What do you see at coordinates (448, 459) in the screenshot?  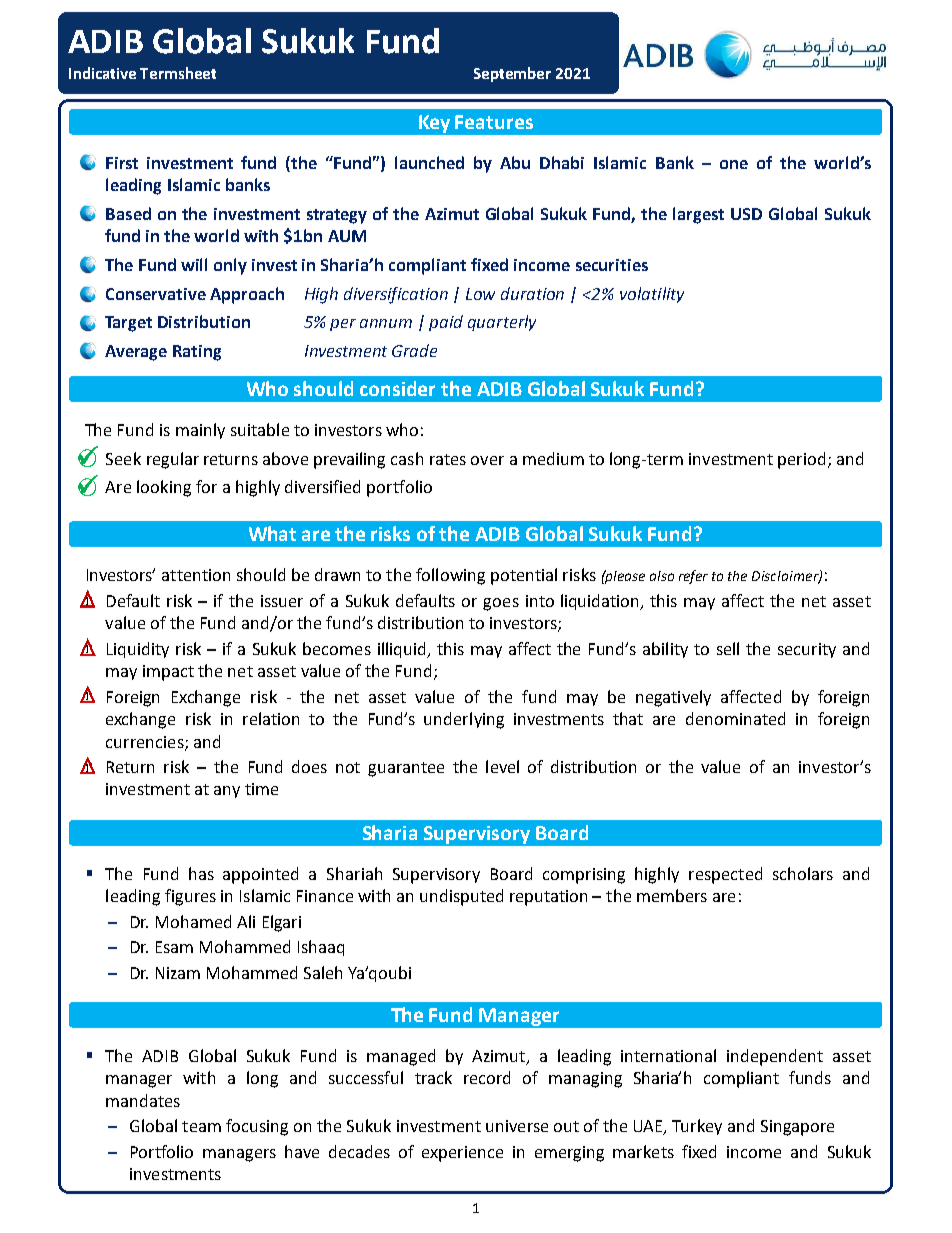 I see `rates` at bounding box center [448, 459].
